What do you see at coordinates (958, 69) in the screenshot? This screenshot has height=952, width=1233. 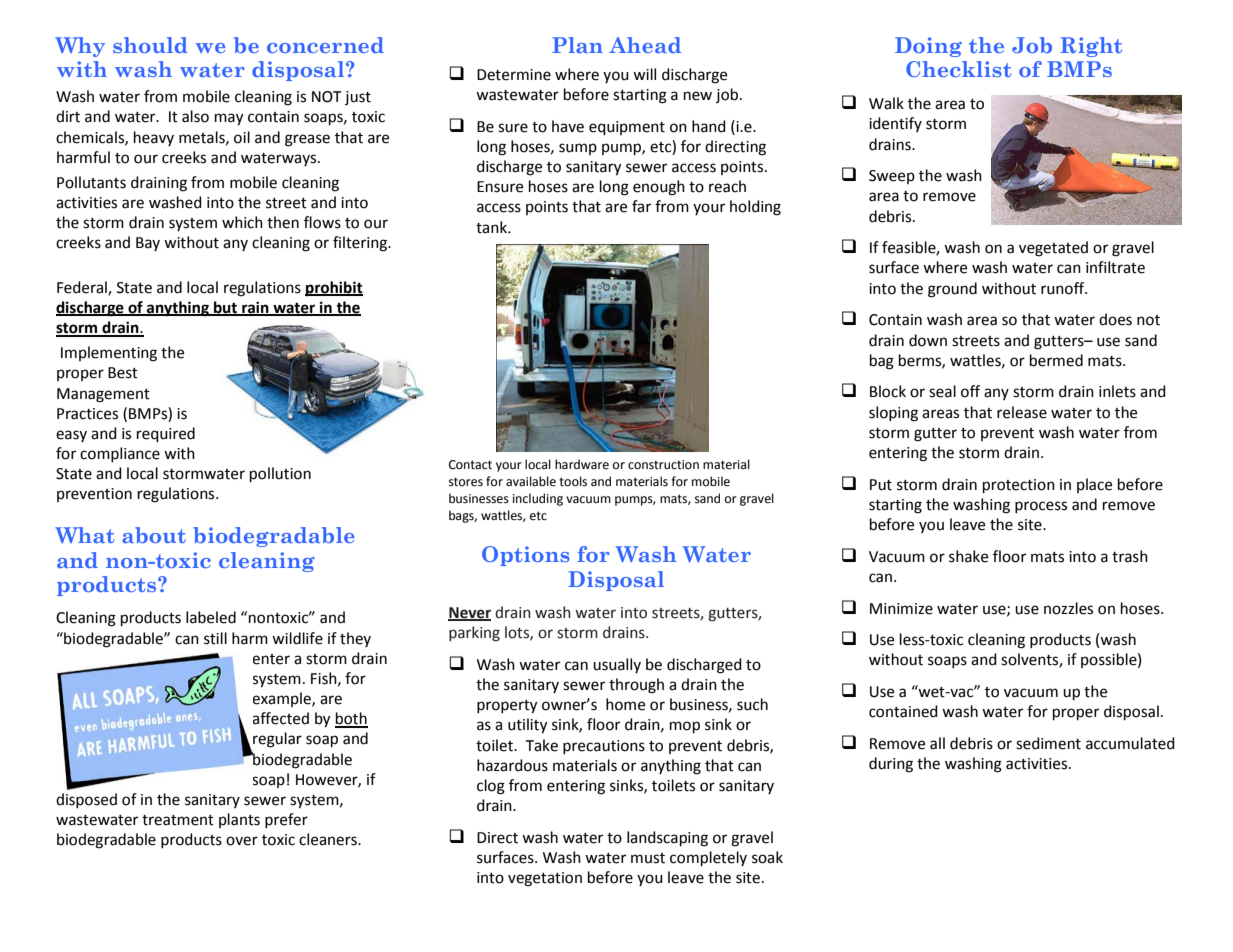 I see `Checklist` at bounding box center [958, 69].
